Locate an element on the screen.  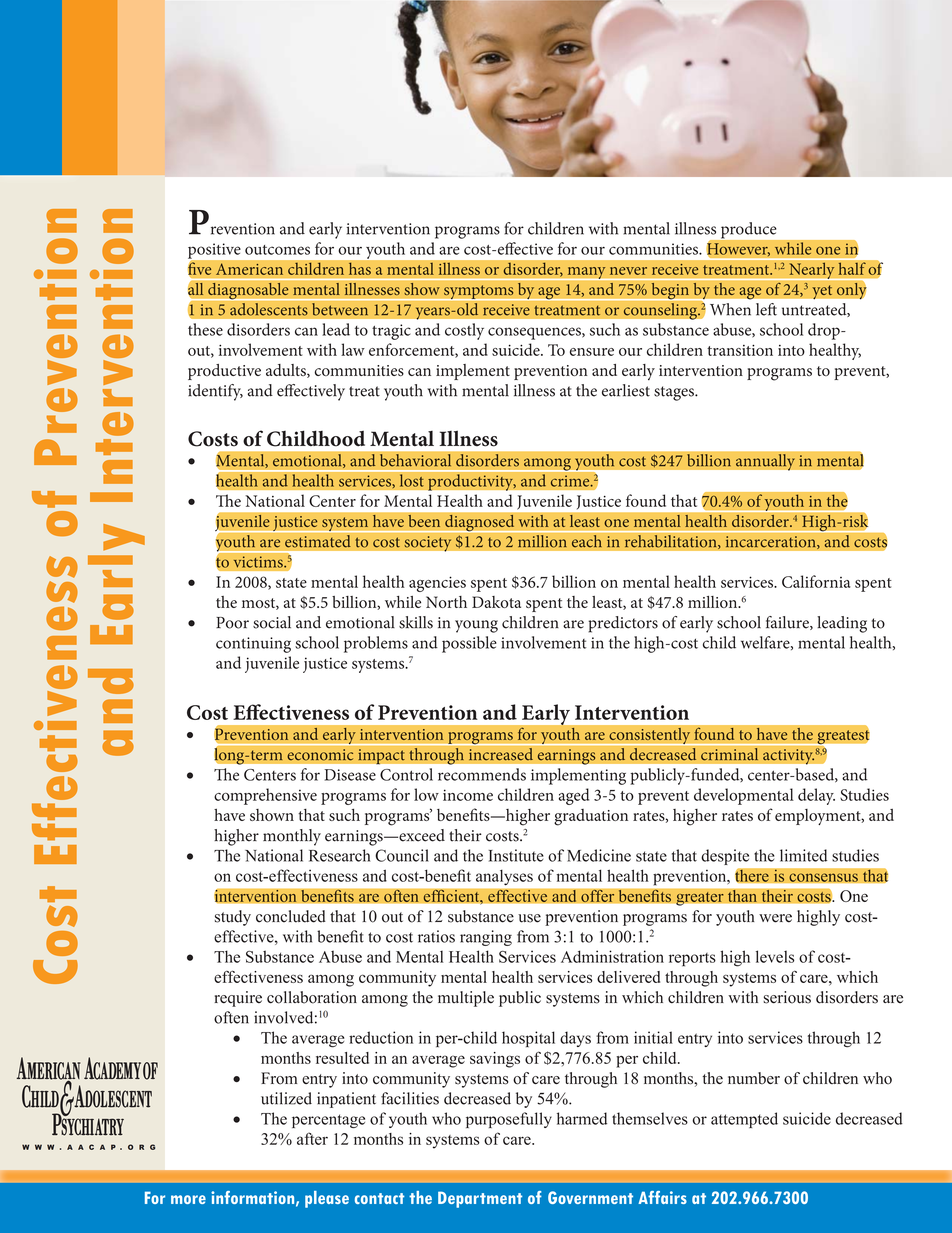
outcomes is located at coordinates (277, 250).
